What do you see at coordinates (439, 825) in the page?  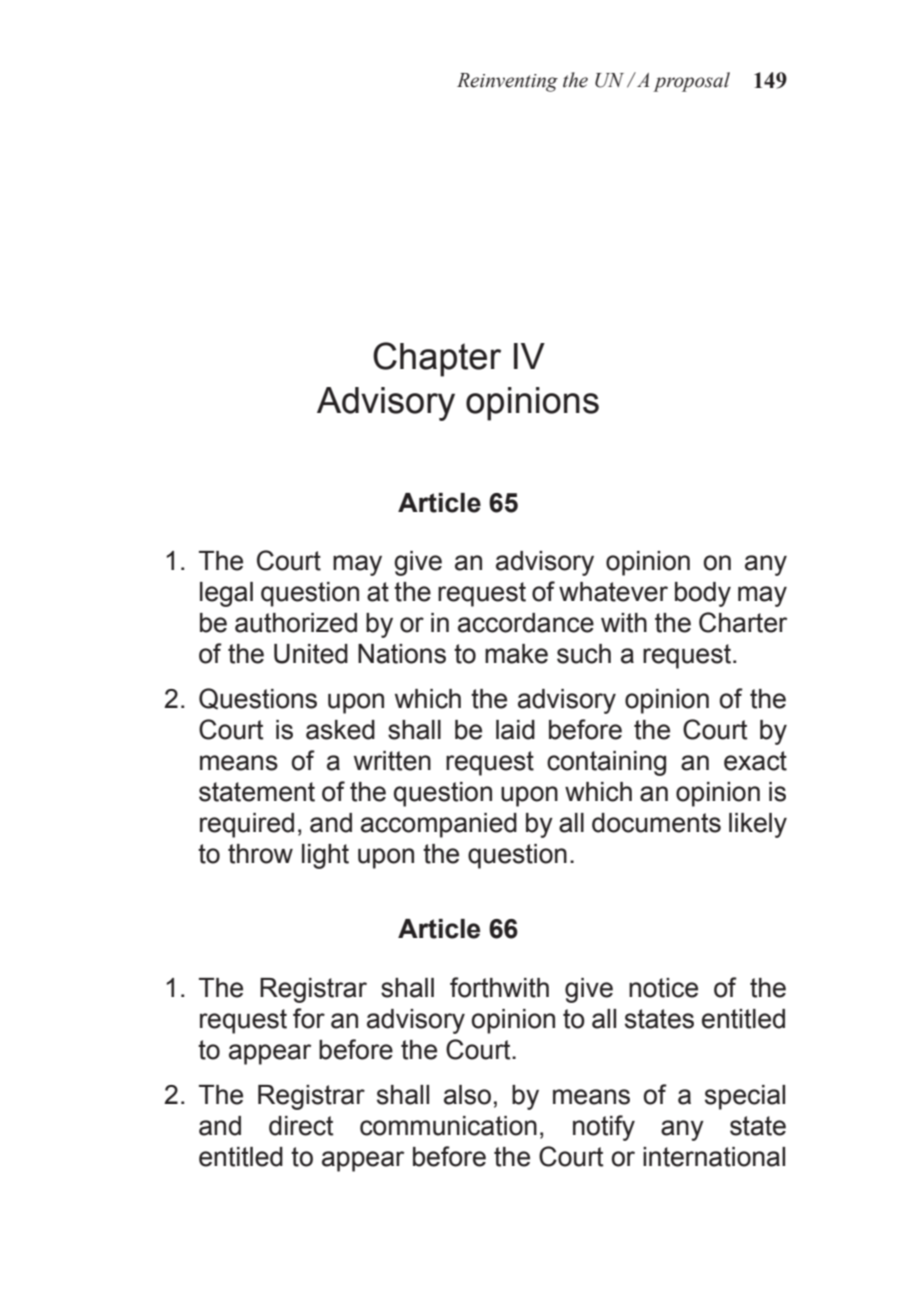 I see `accompanied` at bounding box center [439, 825].
